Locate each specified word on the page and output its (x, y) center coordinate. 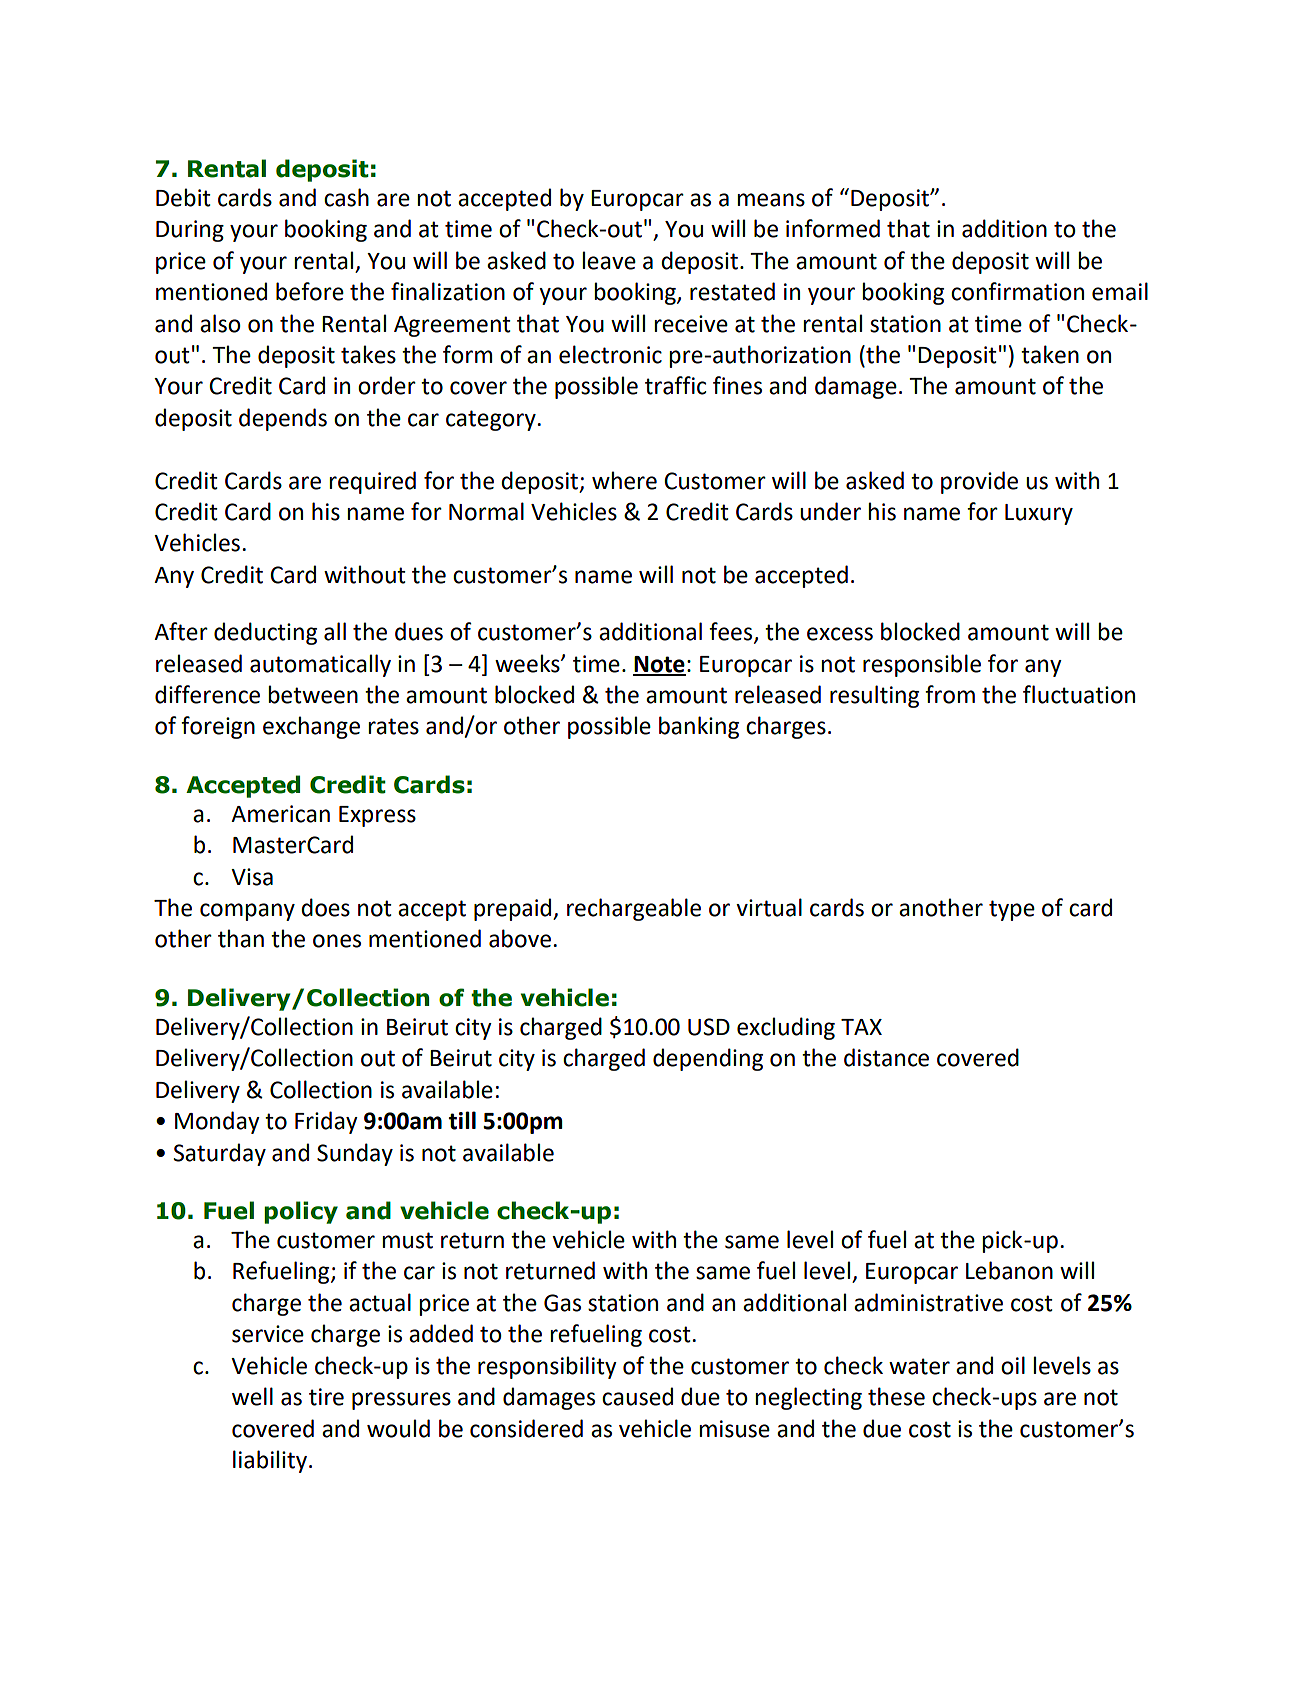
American (280, 814)
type (1012, 910)
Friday (326, 1122)
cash (346, 197)
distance (886, 1057)
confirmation (1017, 291)
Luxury (1039, 514)
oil (1013, 1365)
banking (699, 727)
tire (326, 1397)
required (372, 482)
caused (637, 1396)
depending (708, 1059)
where (624, 480)
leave (609, 260)
